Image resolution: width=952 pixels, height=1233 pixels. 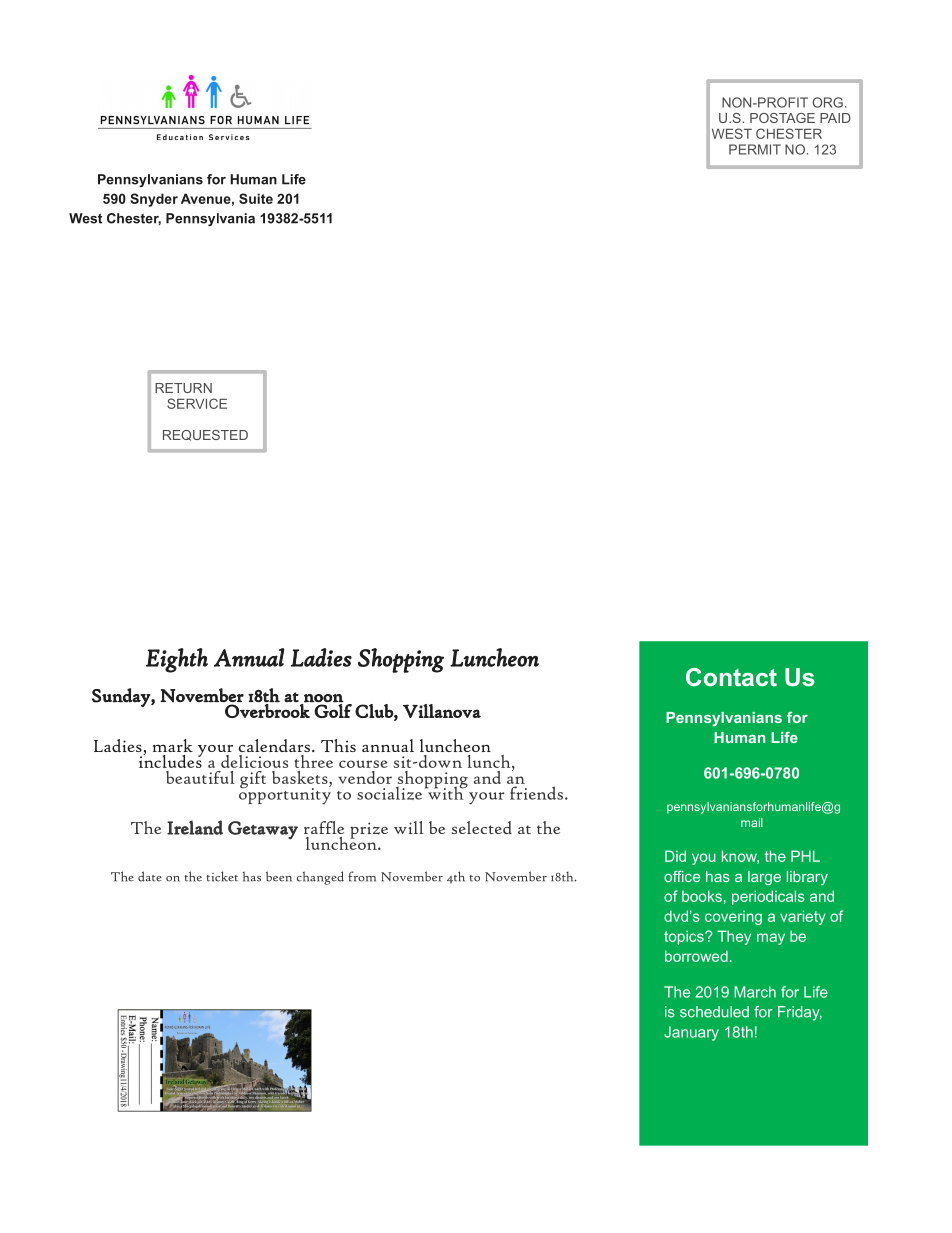 I want to click on Ireland, so click(x=195, y=827).
